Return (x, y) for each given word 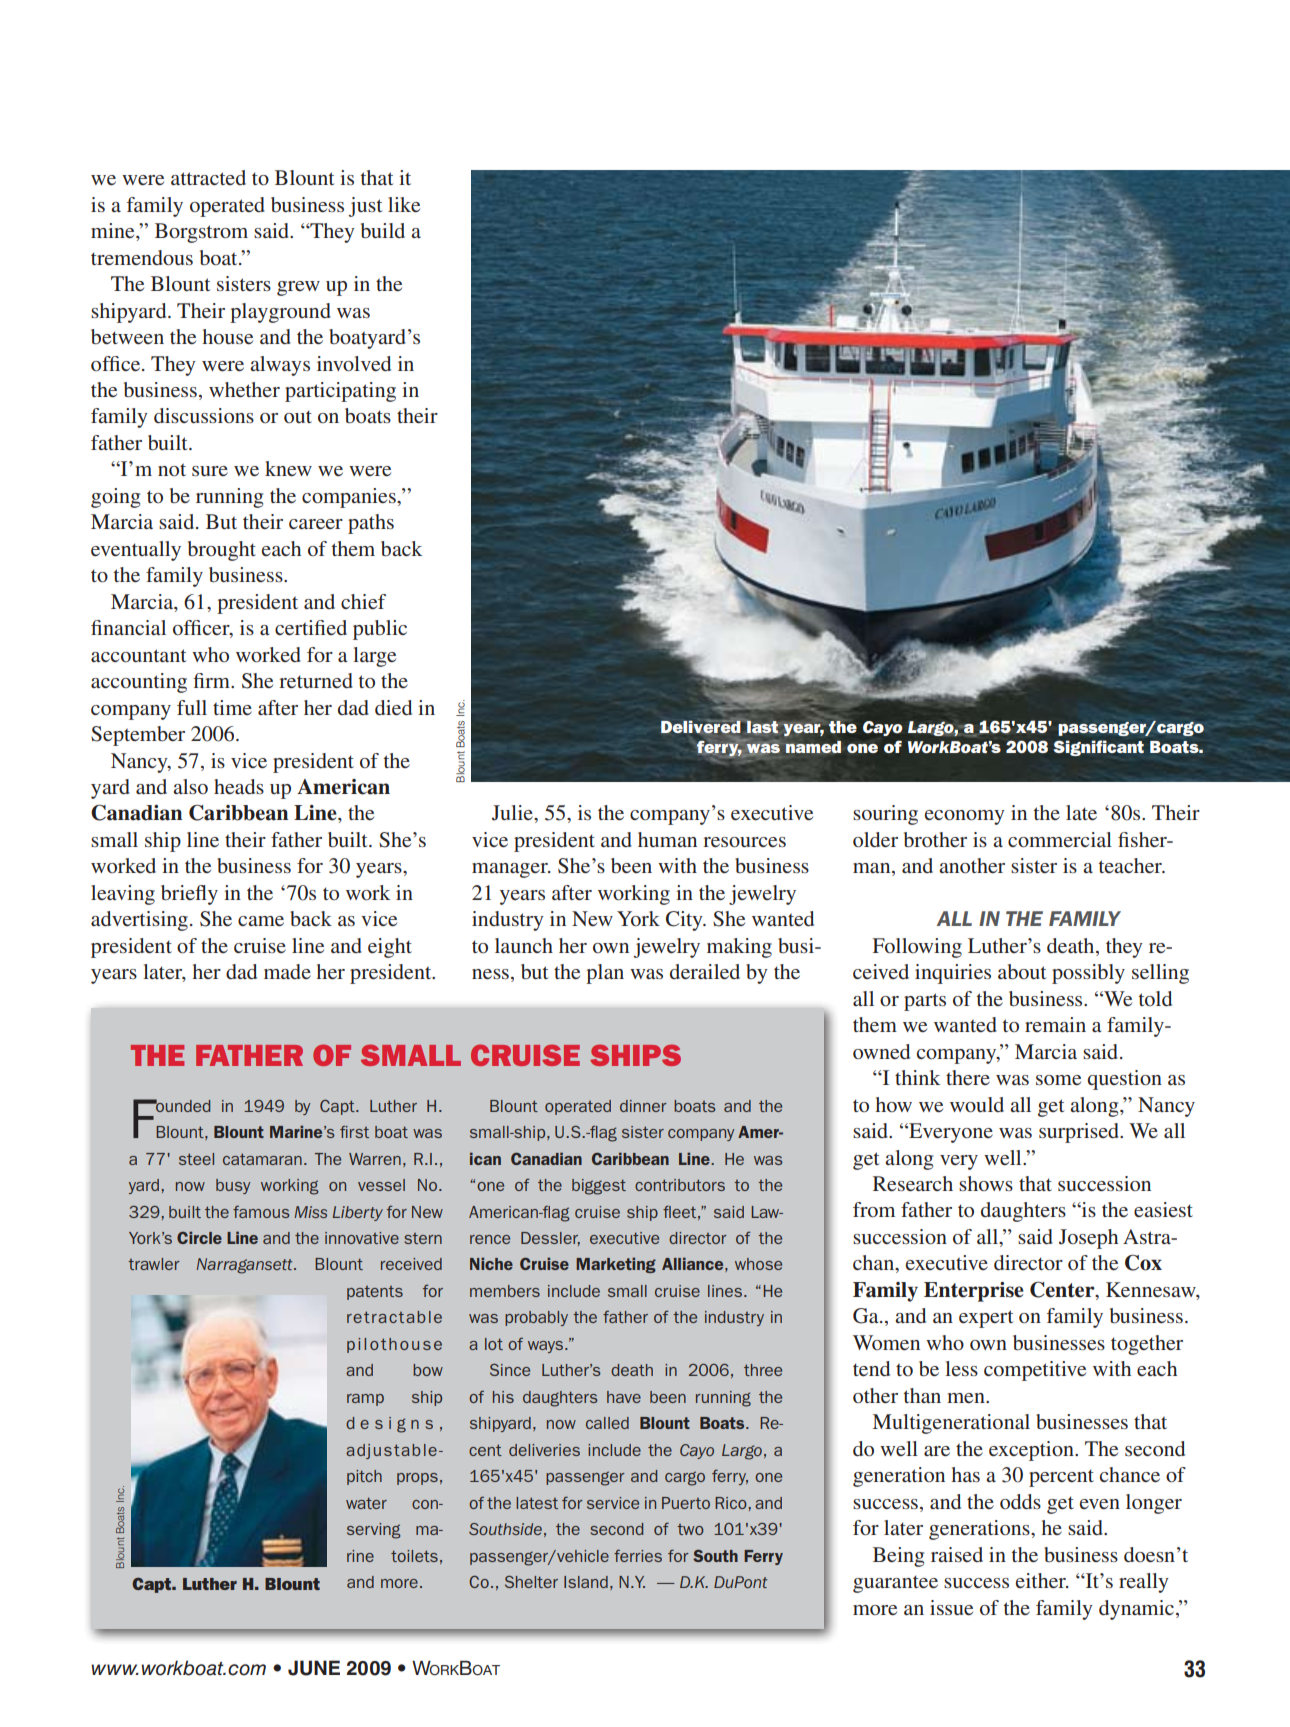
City (685, 921)
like (404, 204)
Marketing (616, 1265)
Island (586, 1582)
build (383, 230)
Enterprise (974, 1292)
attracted (208, 177)
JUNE (314, 1668)
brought (222, 551)
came (261, 921)
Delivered (702, 726)
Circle (199, 1237)
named (813, 747)
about (1022, 971)
